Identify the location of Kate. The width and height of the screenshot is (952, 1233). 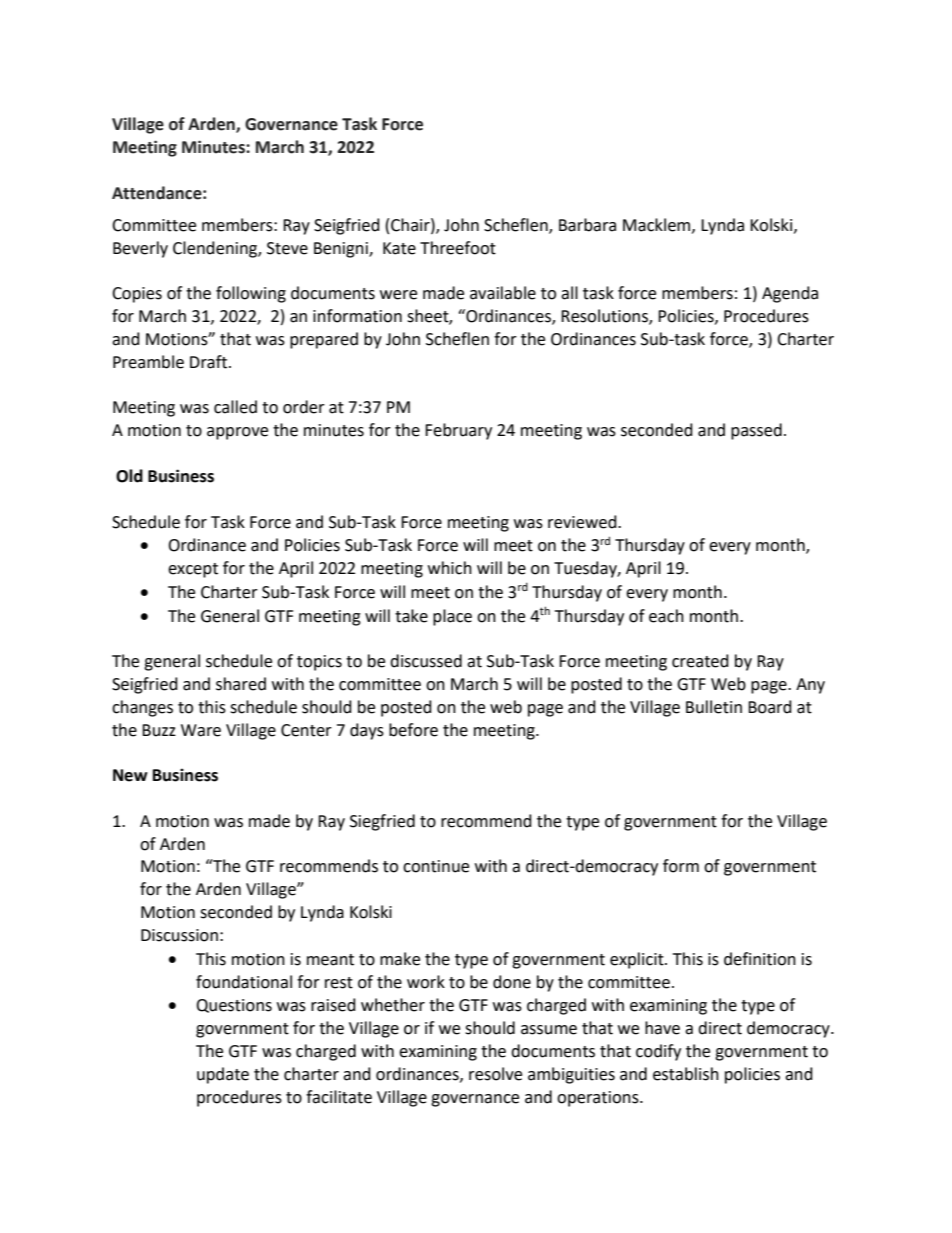
(399, 248).
